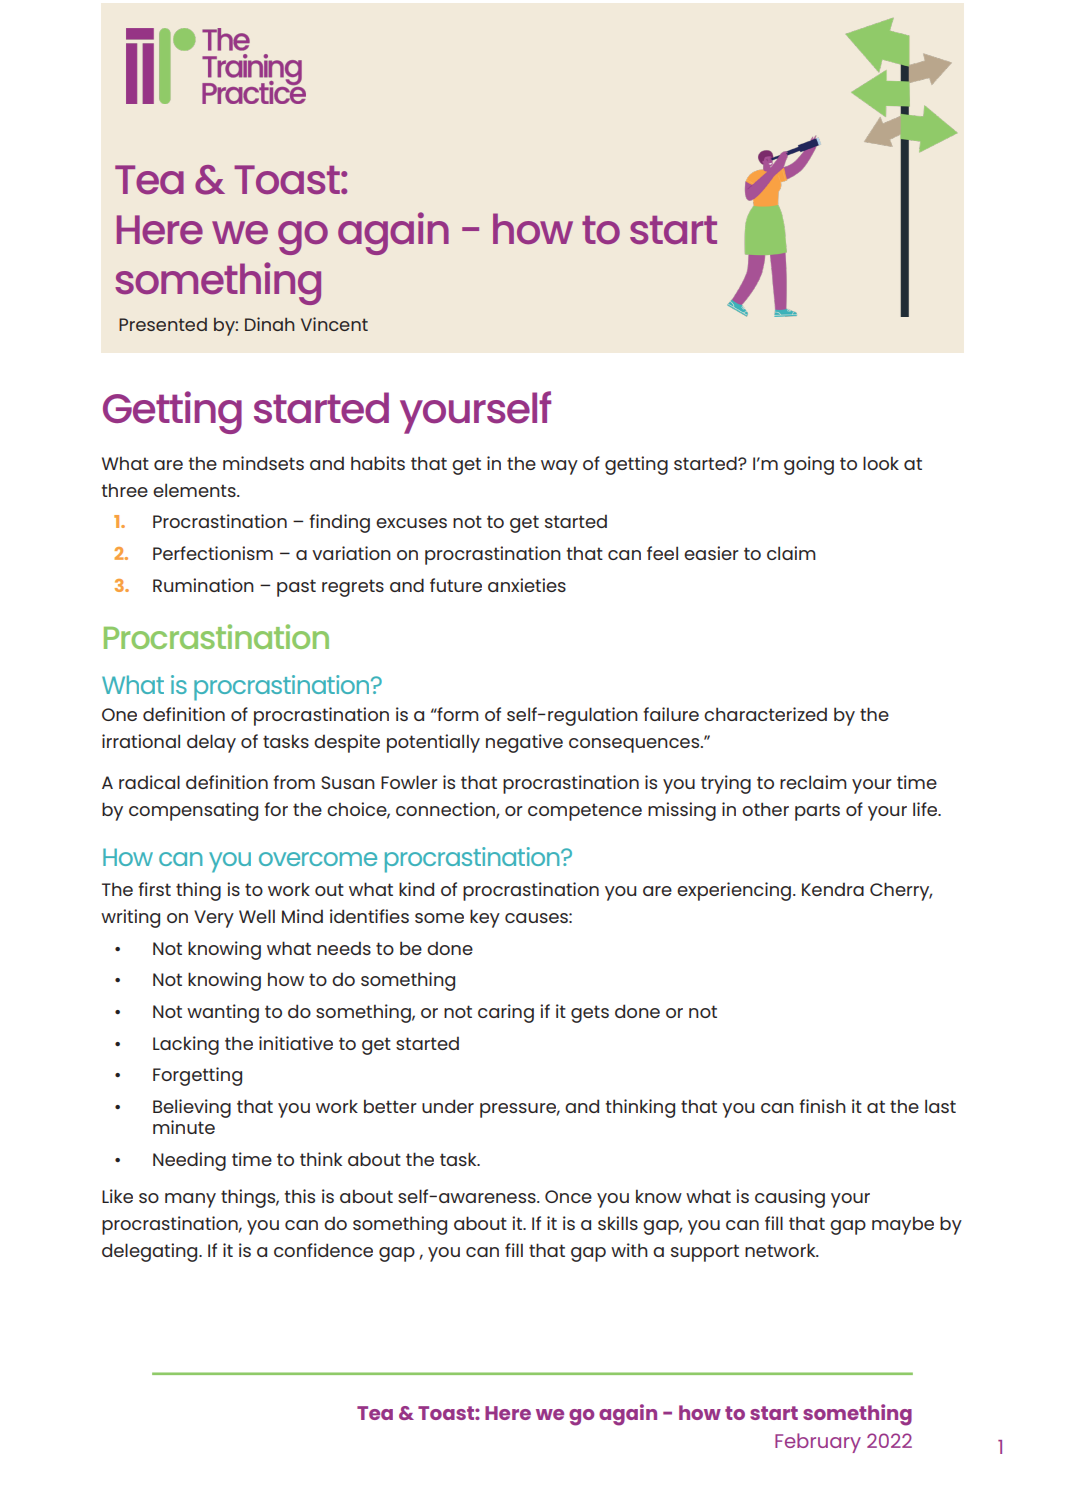 This screenshot has width=1065, height=1506. I want to click on delegating, so click(151, 1252).
